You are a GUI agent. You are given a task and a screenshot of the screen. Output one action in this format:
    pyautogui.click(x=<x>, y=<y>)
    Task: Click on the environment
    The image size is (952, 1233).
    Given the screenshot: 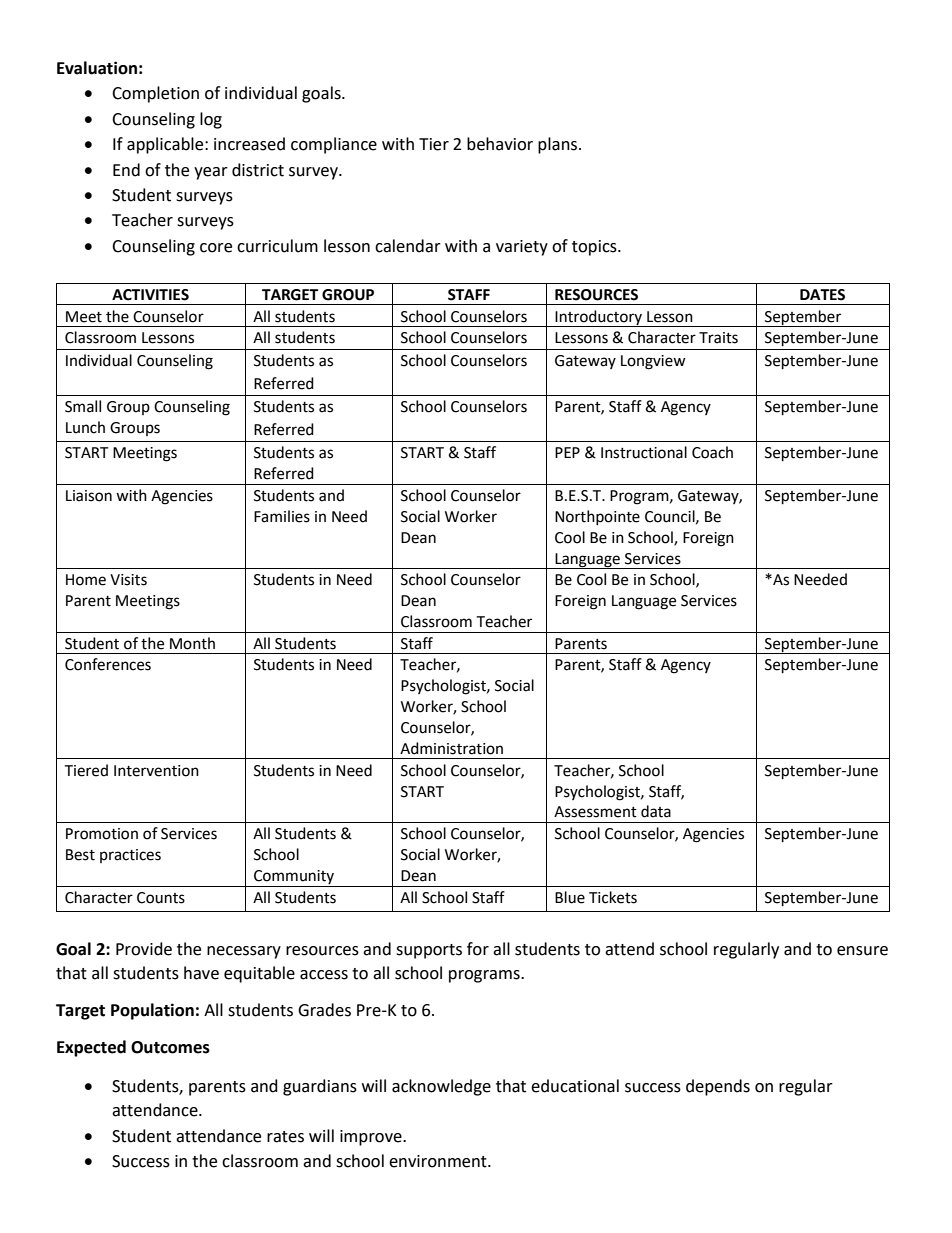 What is the action you would take?
    pyautogui.click(x=439, y=1161)
